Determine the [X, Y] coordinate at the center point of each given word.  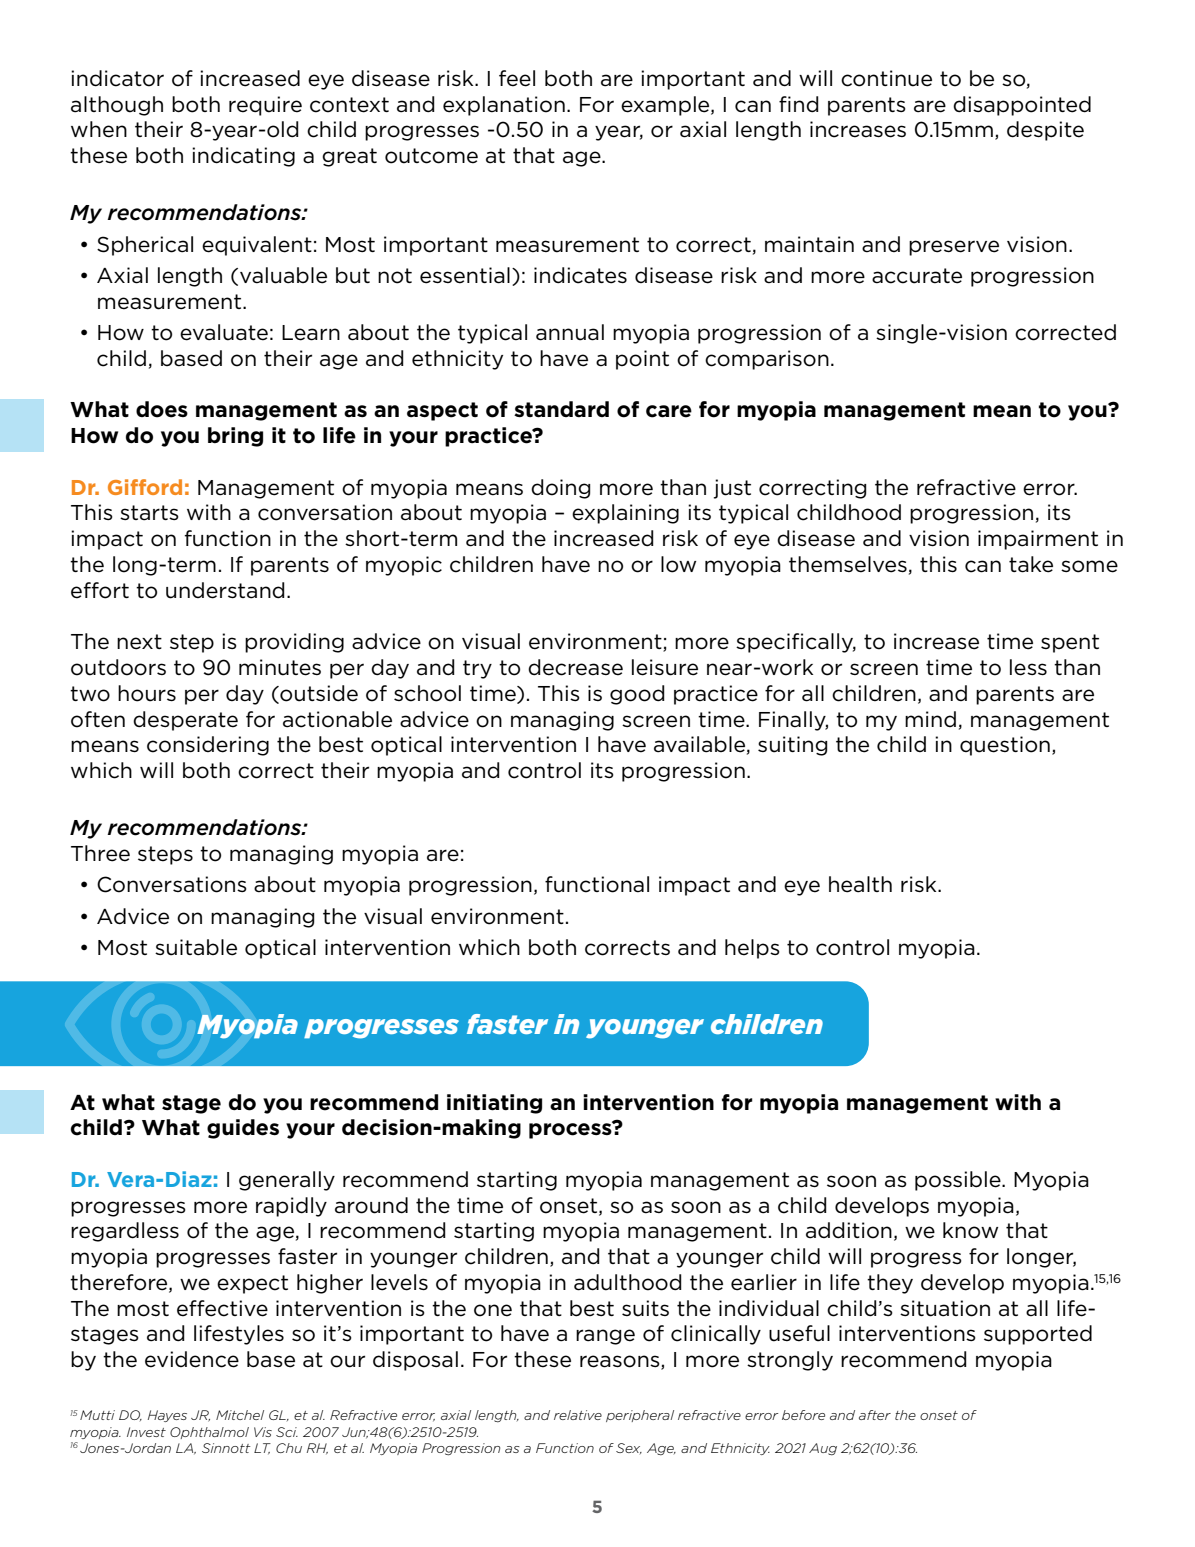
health [860, 884]
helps [752, 949]
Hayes [167, 1416]
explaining [625, 514]
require [265, 106]
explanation [504, 106]
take [1031, 564]
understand [225, 590]
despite [1045, 131]
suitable [196, 947]
